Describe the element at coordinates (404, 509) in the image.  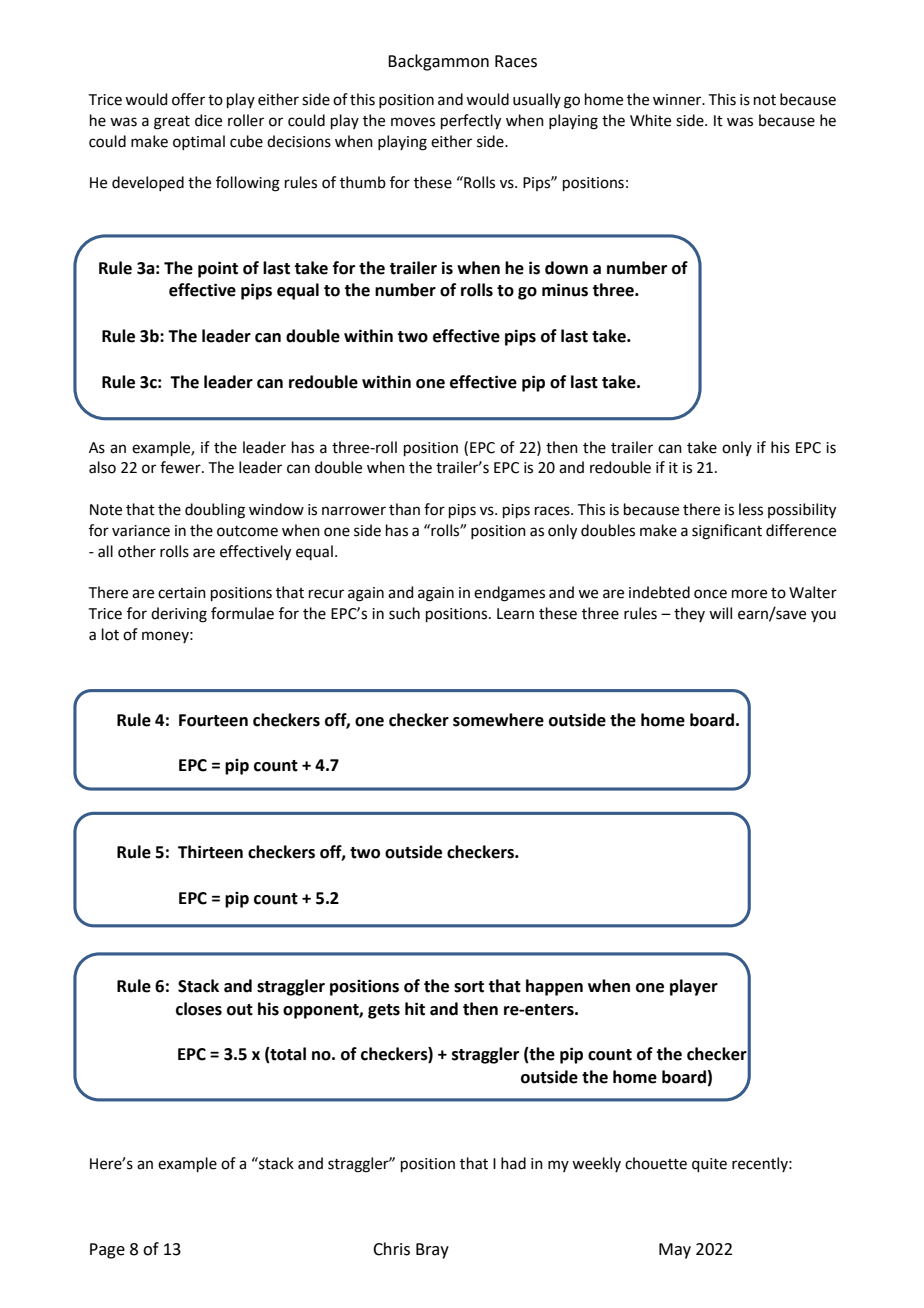
I see `than` at that location.
